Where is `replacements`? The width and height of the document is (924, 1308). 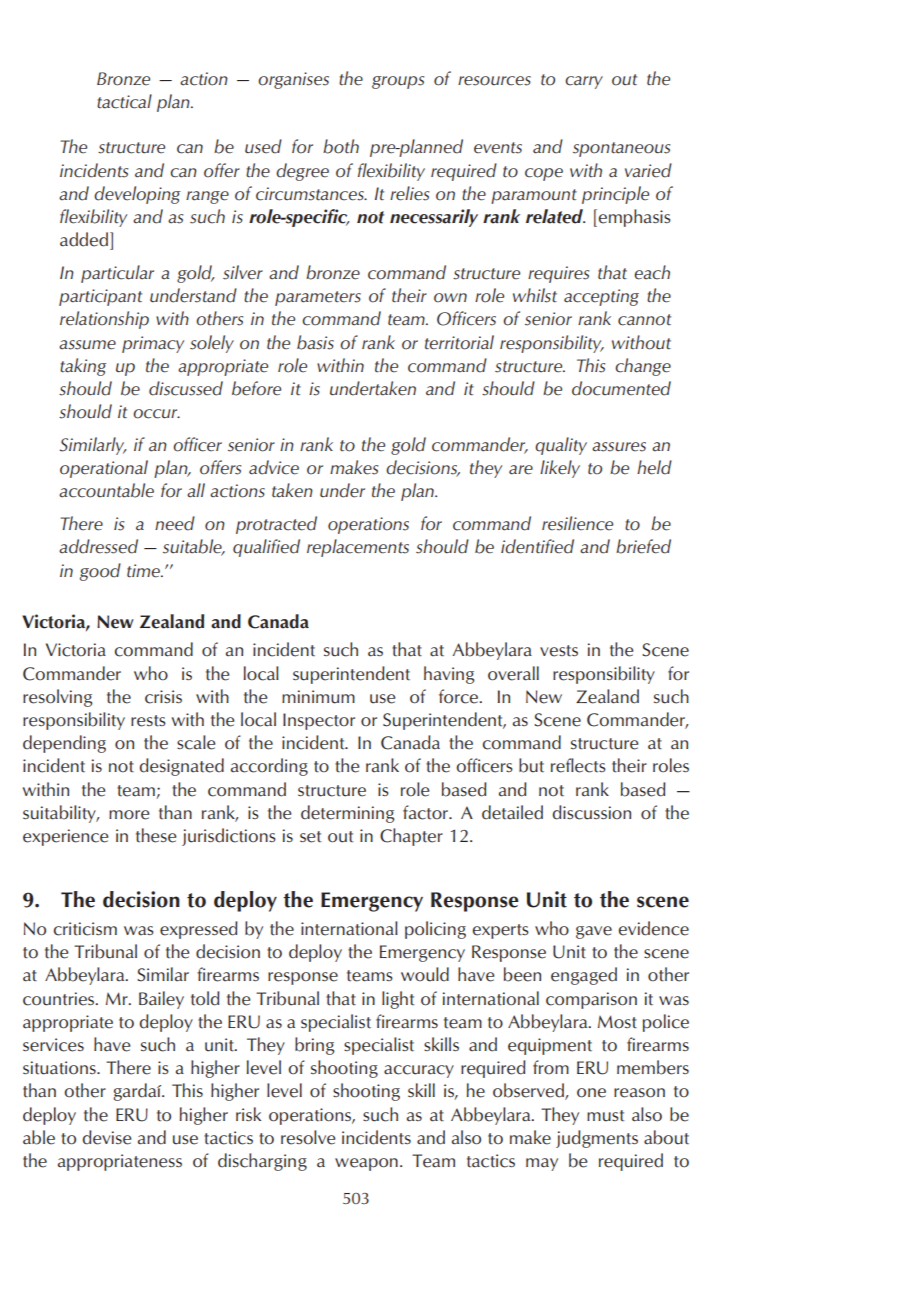 replacements is located at coordinates (358, 548).
